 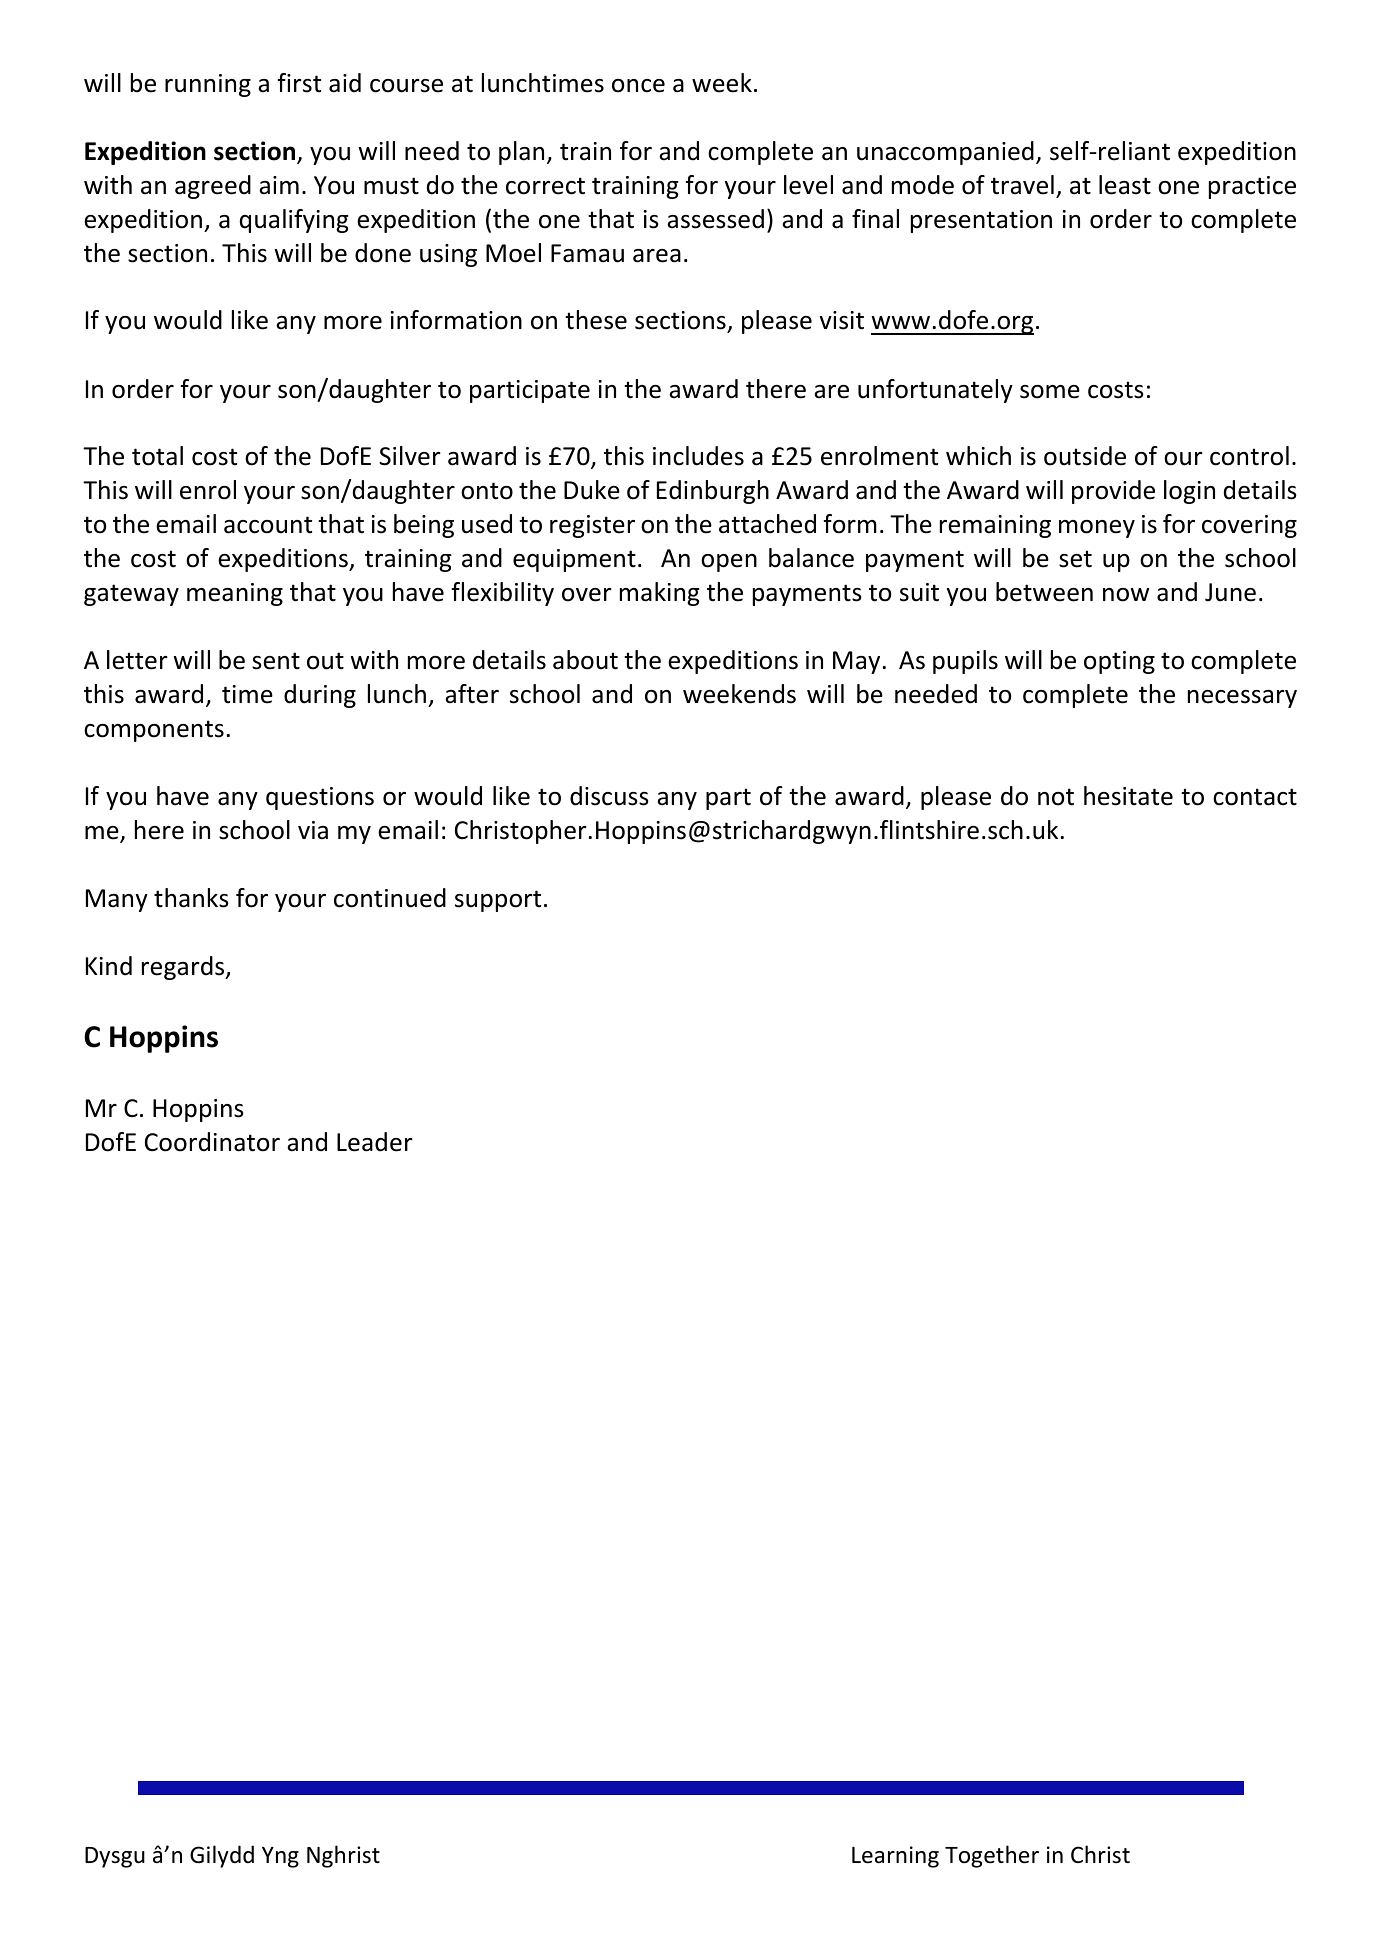 I want to click on aim, so click(x=279, y=185).
